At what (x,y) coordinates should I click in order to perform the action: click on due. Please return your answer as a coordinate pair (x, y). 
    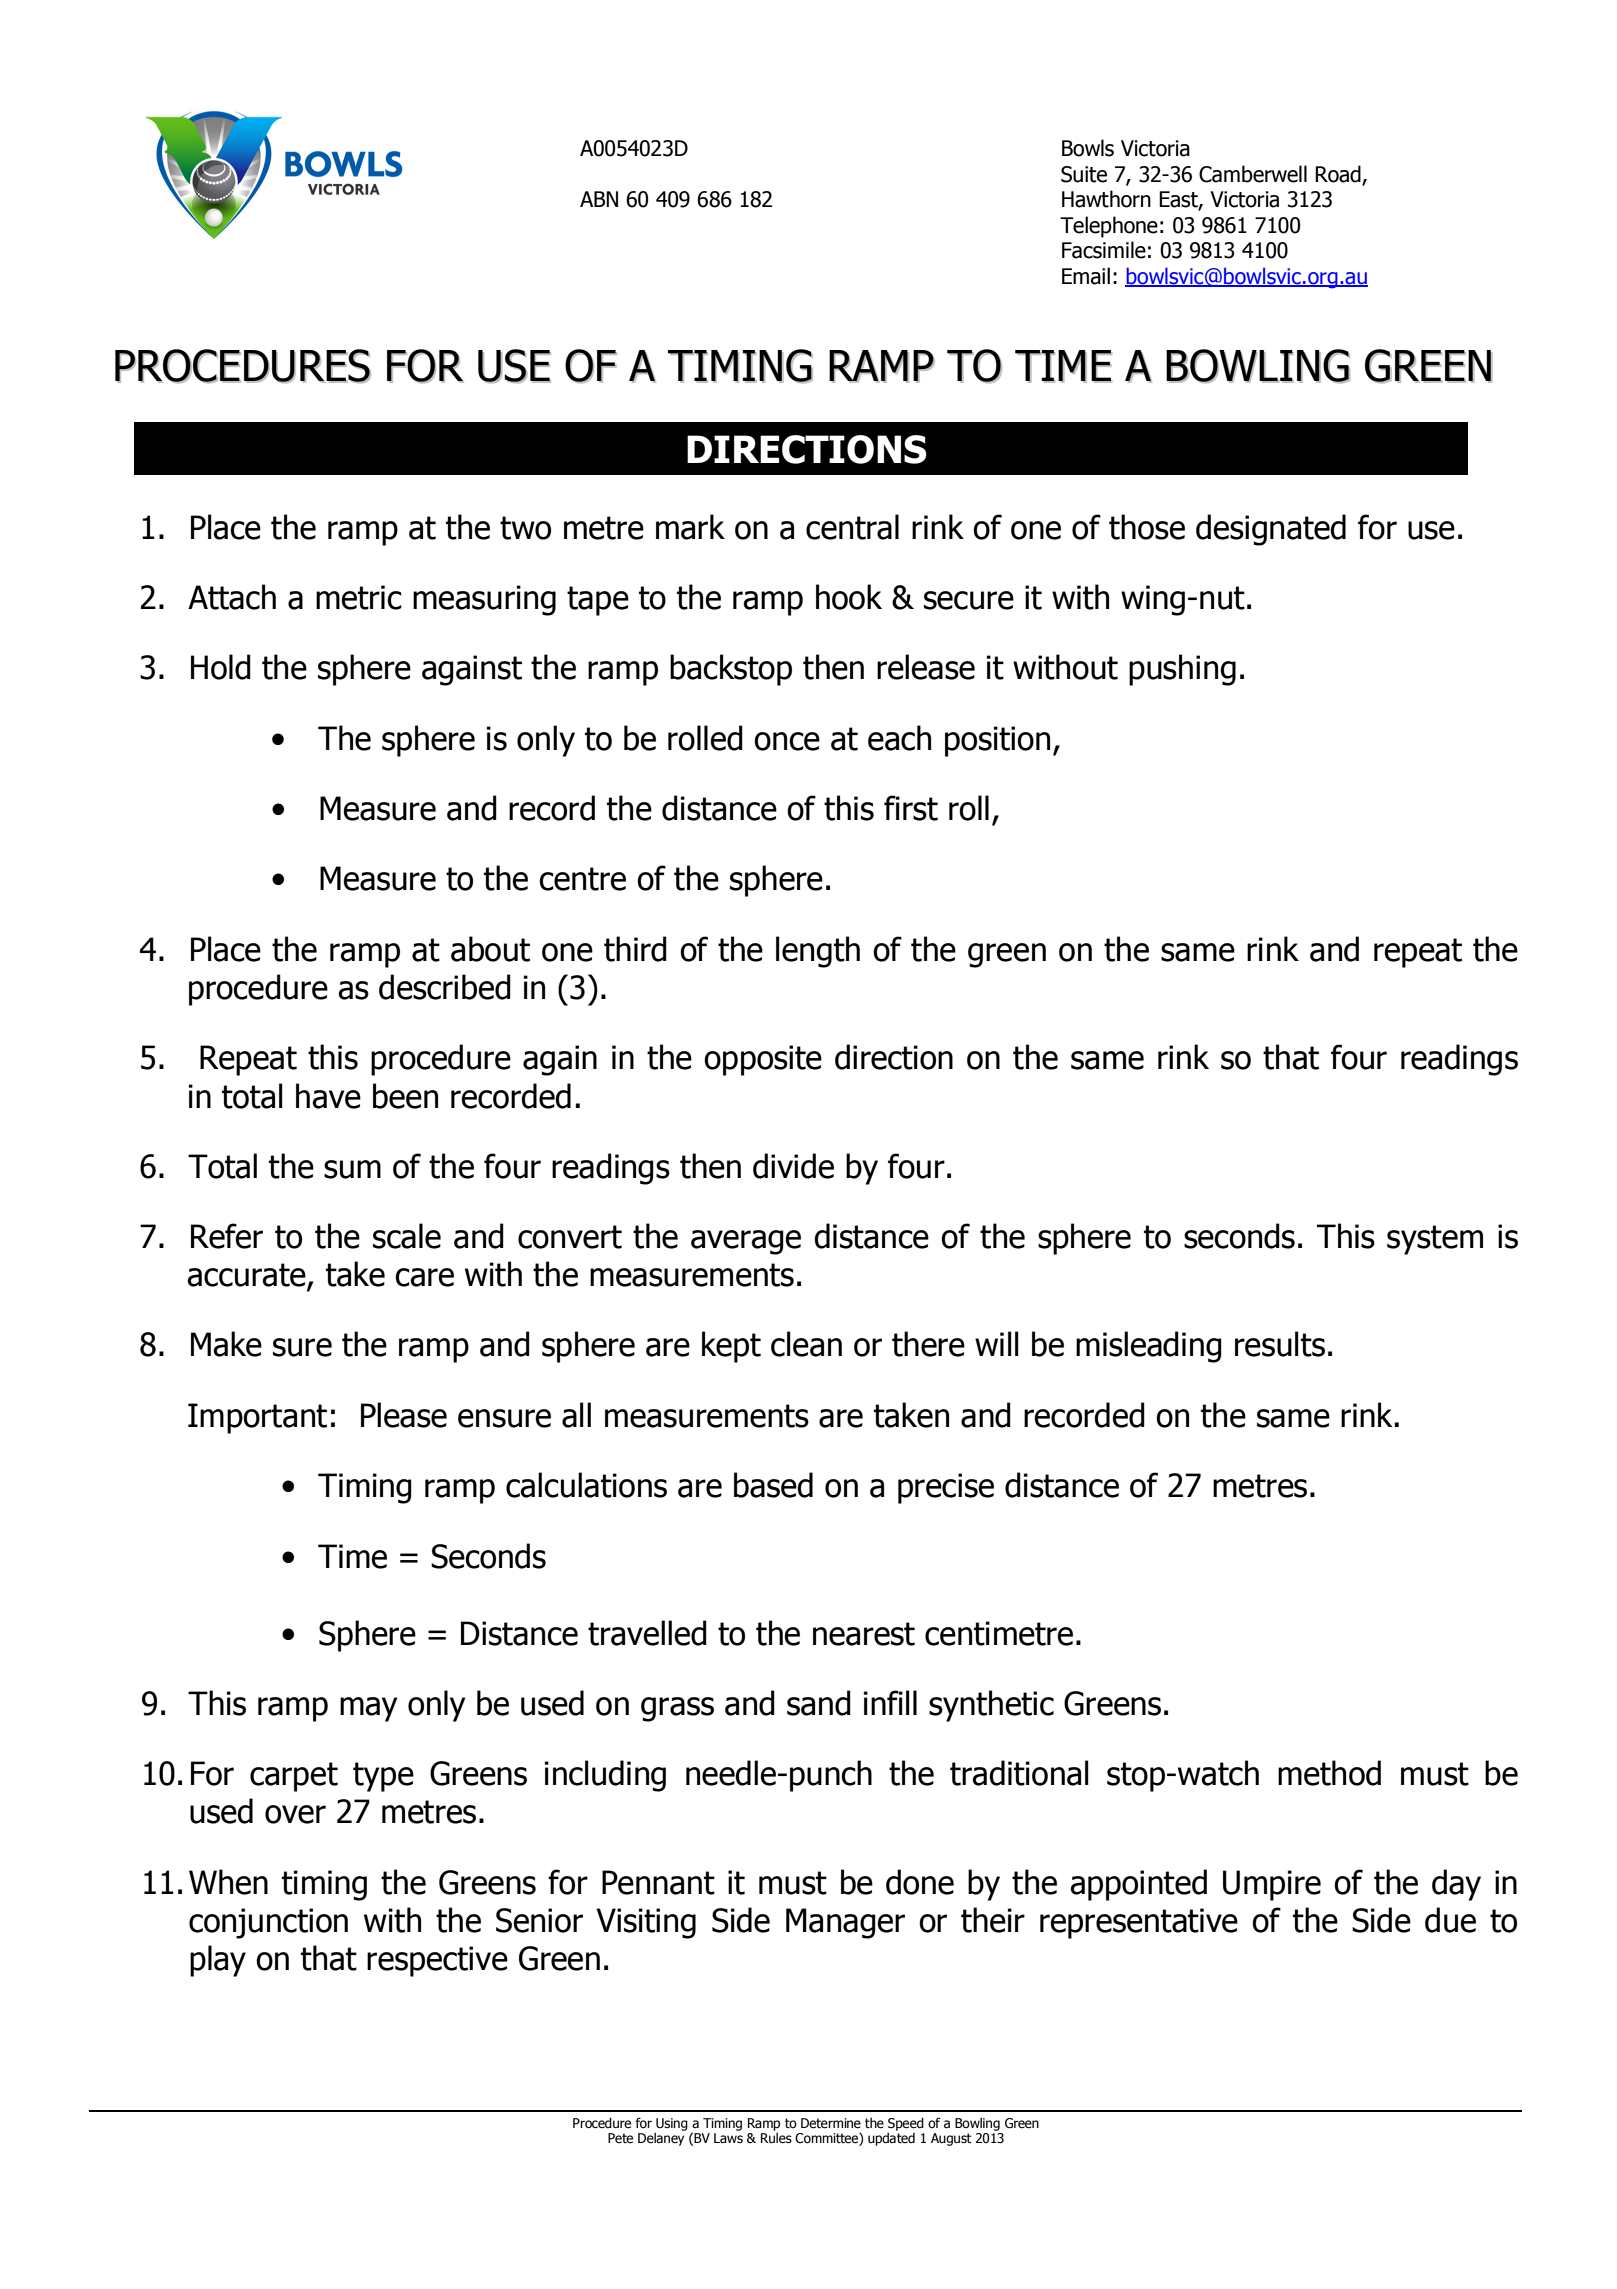
    Looking at the image, I should click on (1450, 1920).
